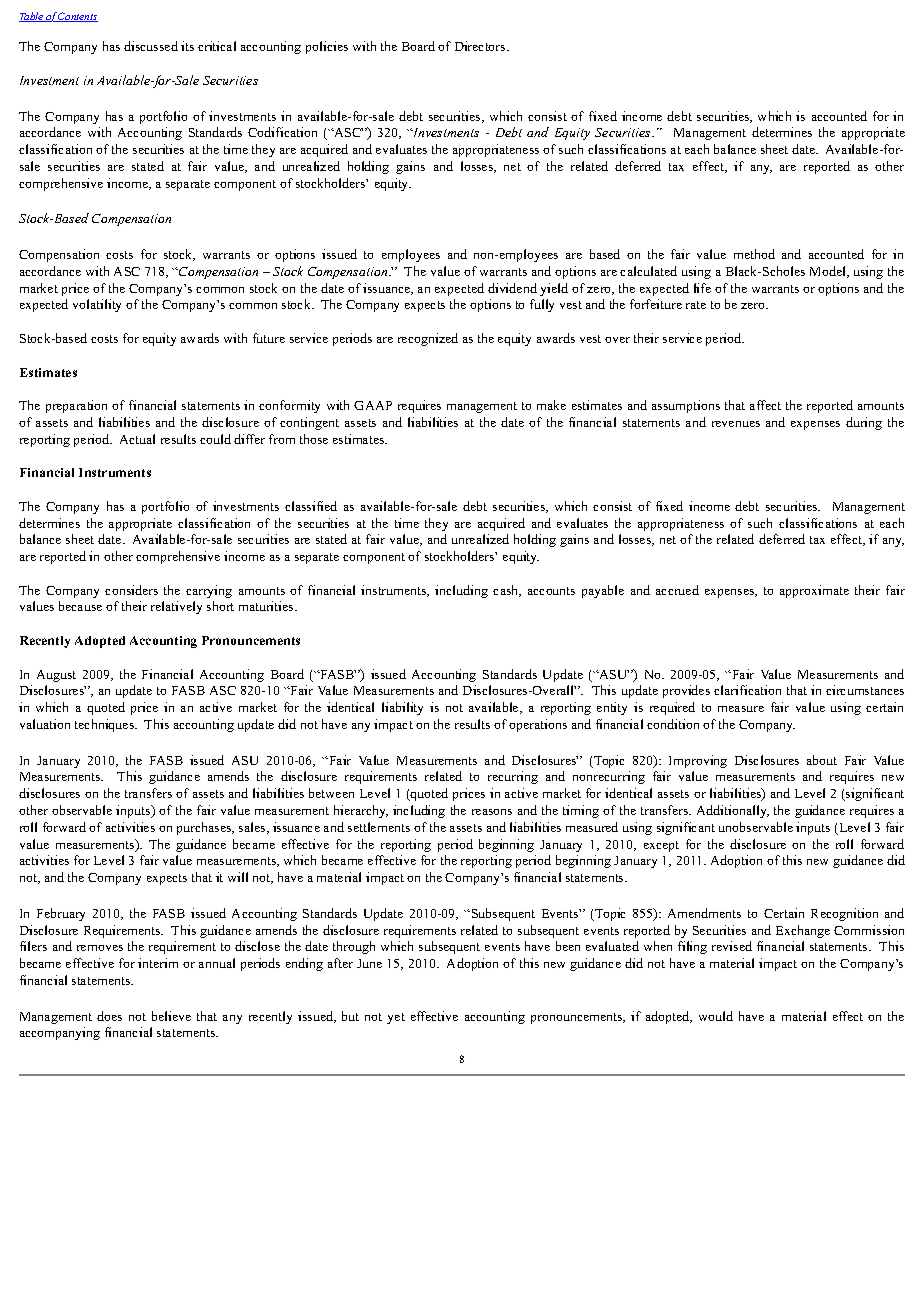  I want to click on interim, so click(158, 963).
